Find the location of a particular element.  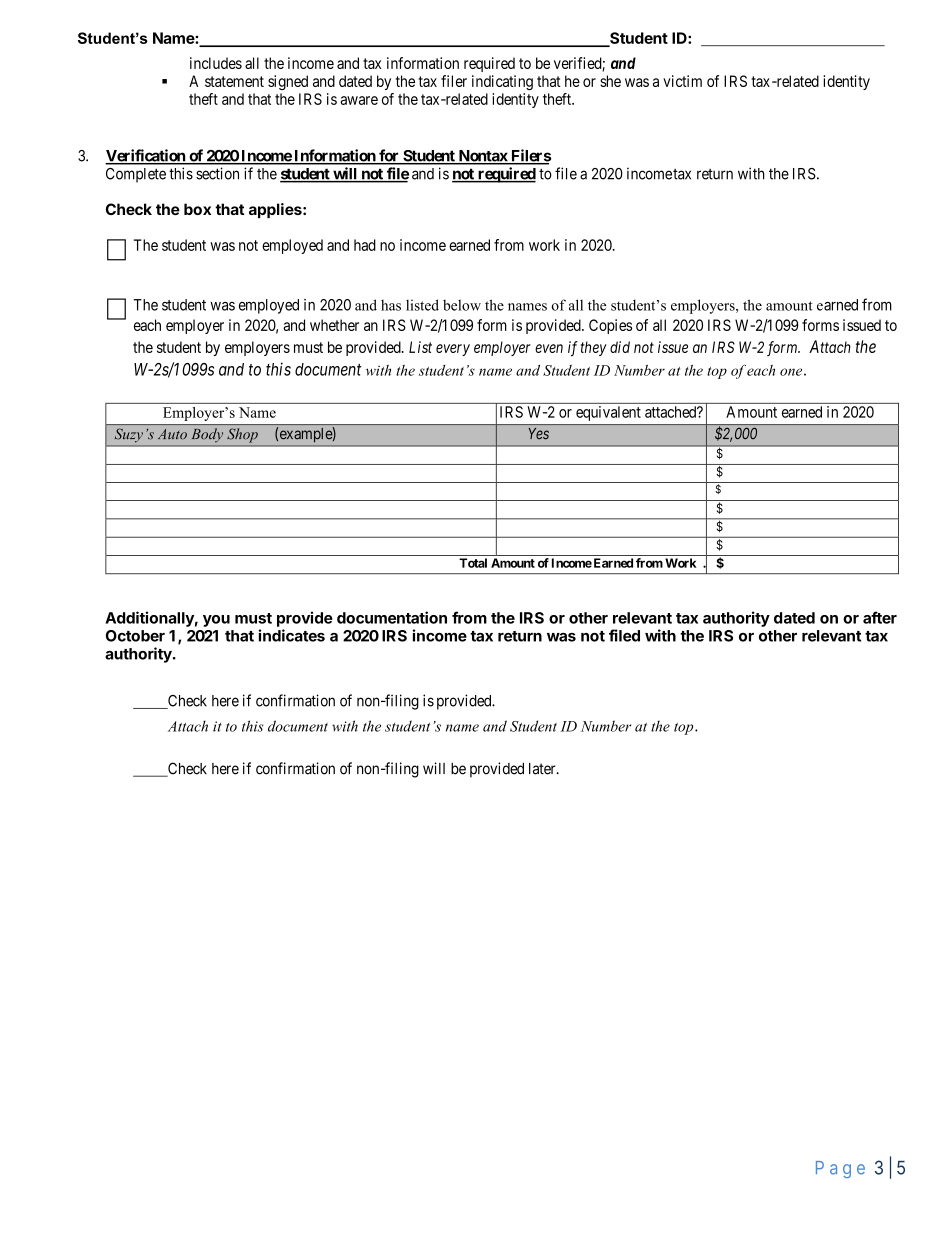

indicates is located at coordinates (291, 635).
